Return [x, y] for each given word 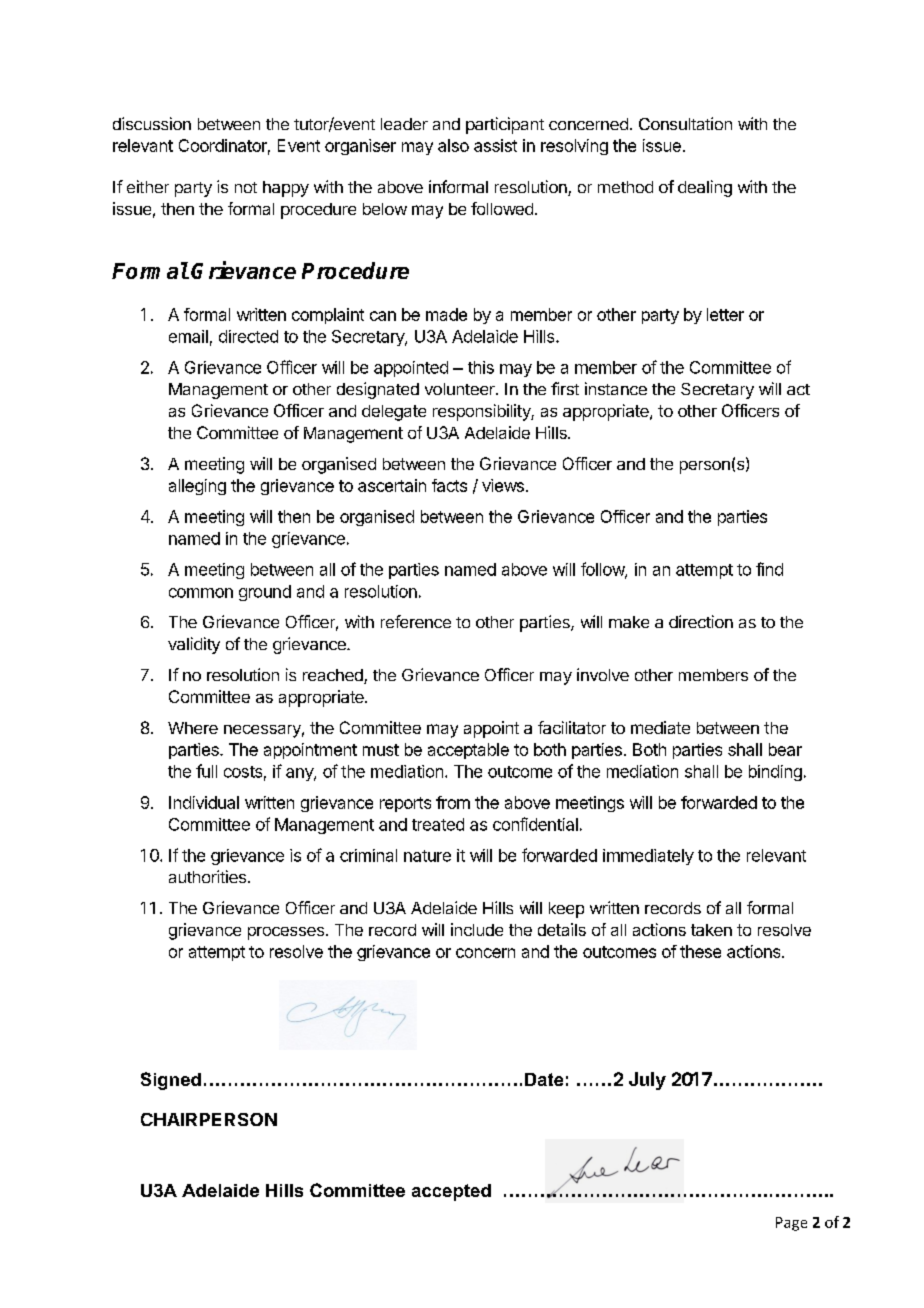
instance [616, 388]
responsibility [482, 412]
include [477, 929]
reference [416, 621]
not [246, 187]
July [647, 1081]
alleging [197, 487]
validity [194, 645]
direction [701, 621]
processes [286, 933]
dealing [705, 188]
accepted [451, 1192]
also [453, 145]
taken [711, 930]
